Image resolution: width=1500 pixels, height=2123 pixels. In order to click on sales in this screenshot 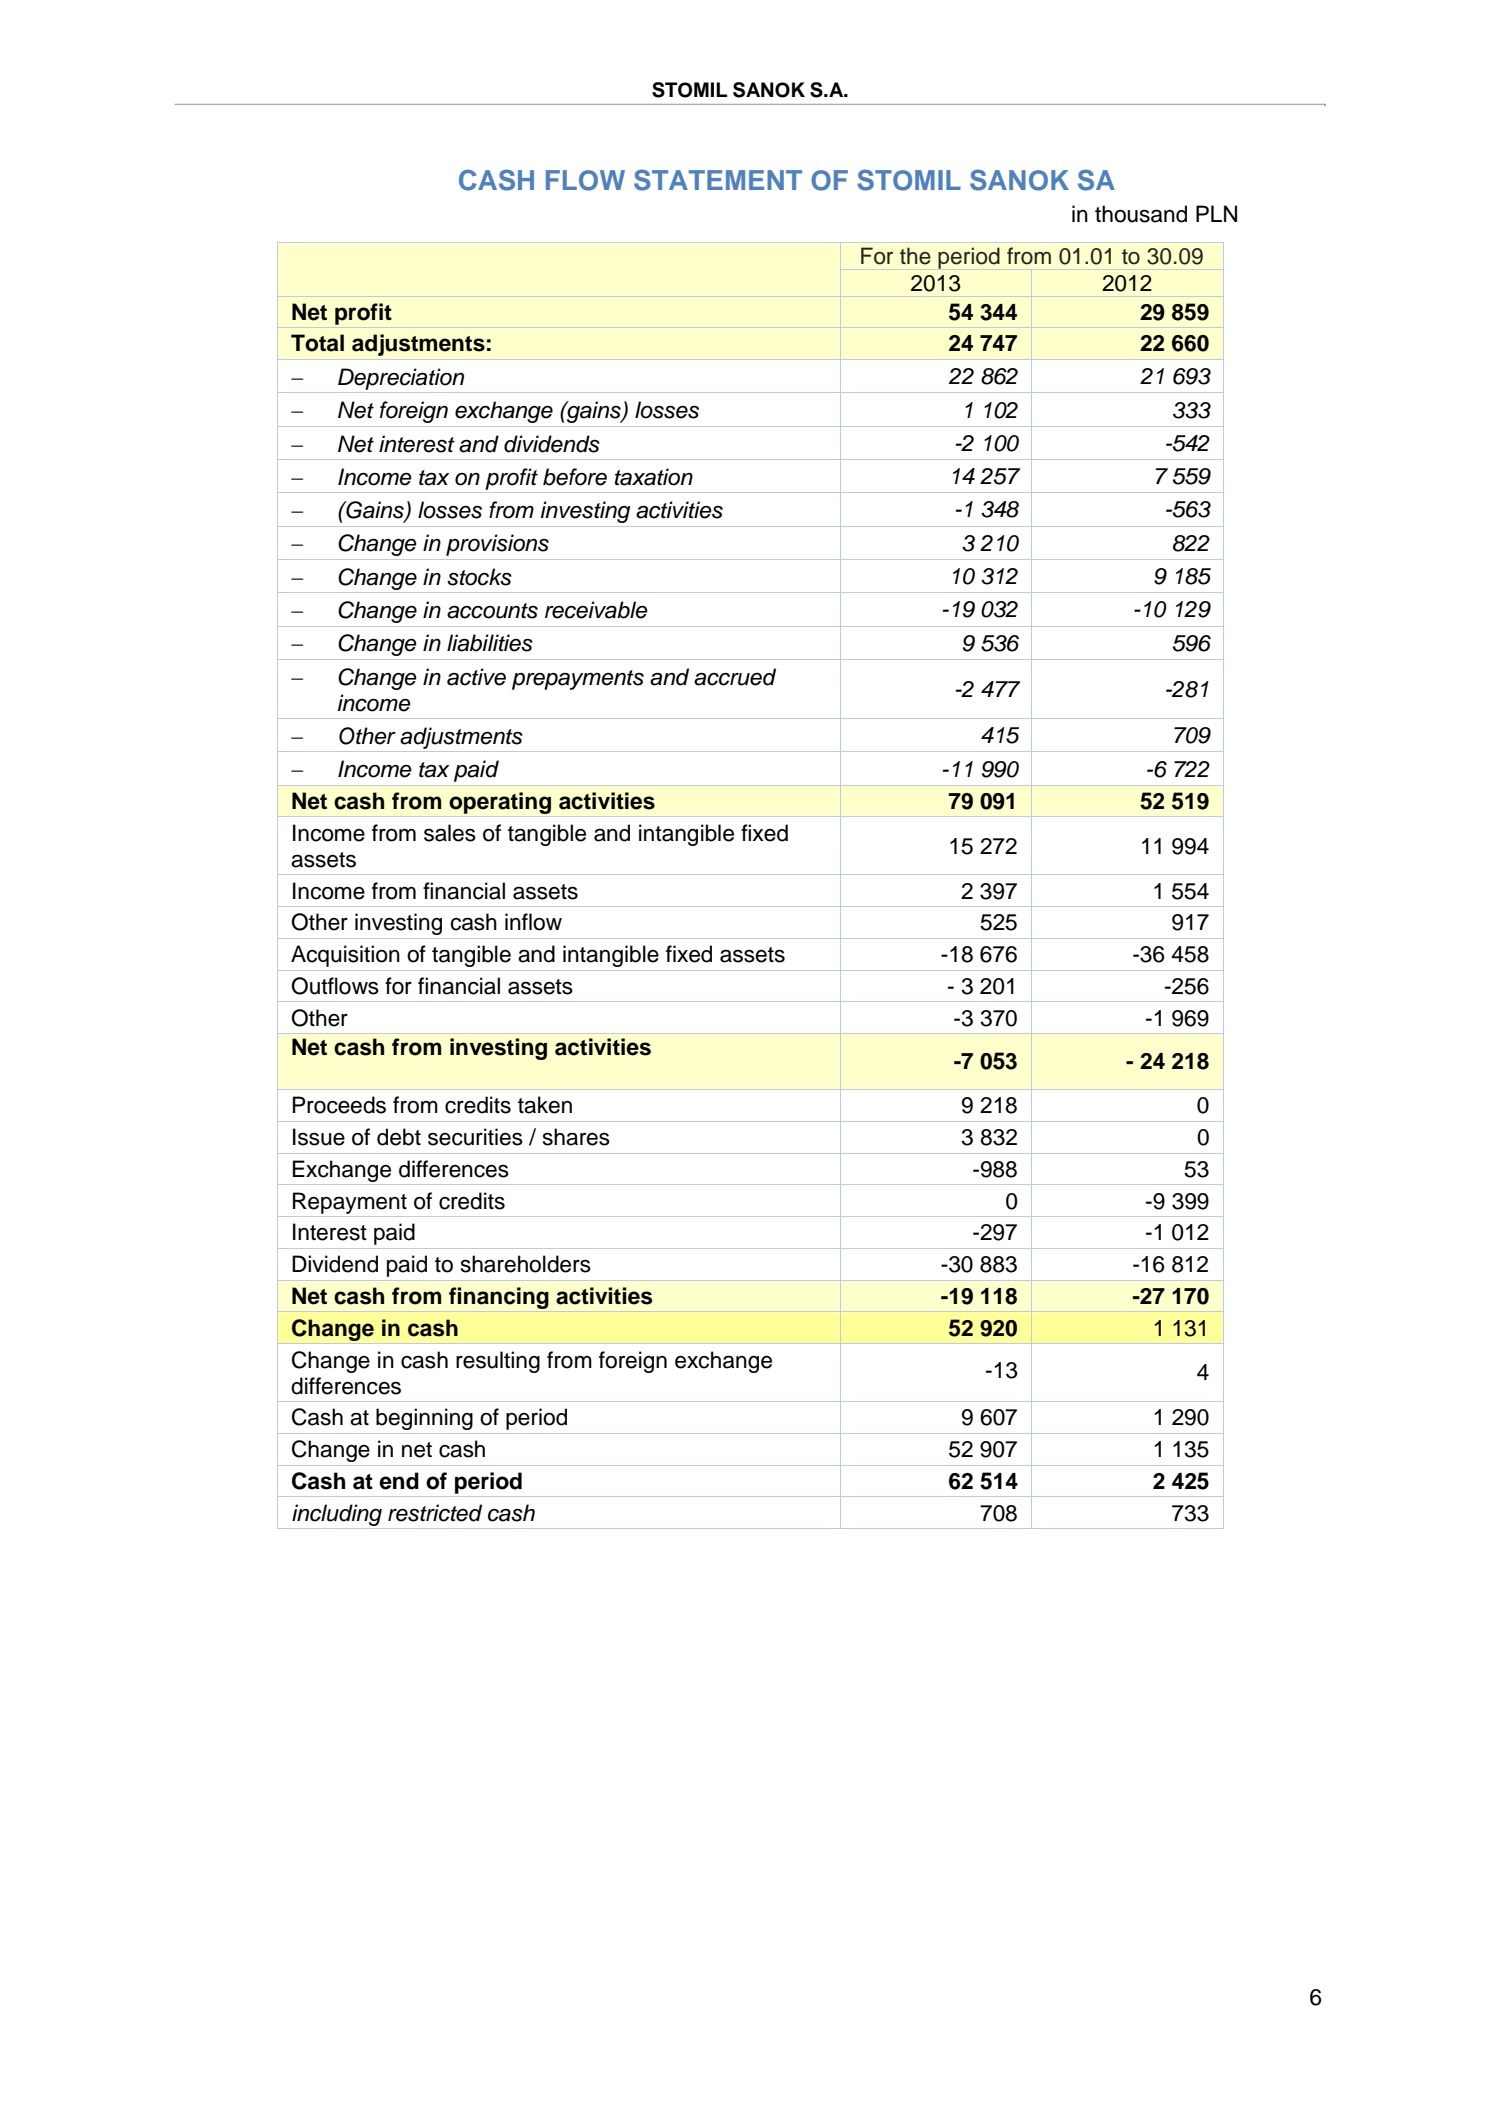, I will do `click(450, 833)`.
